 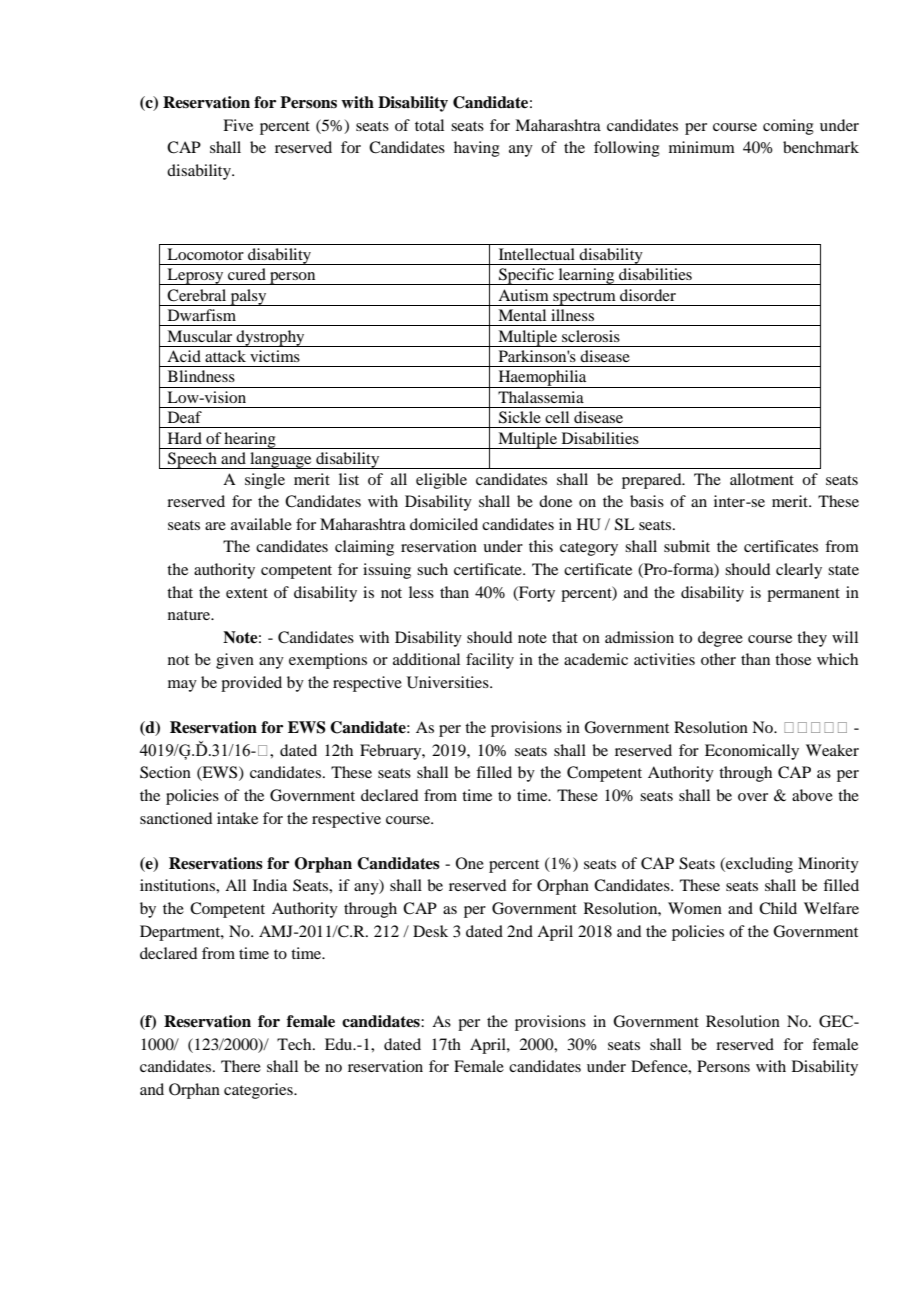 I want to click on Five, so click(x=238, y=125).
